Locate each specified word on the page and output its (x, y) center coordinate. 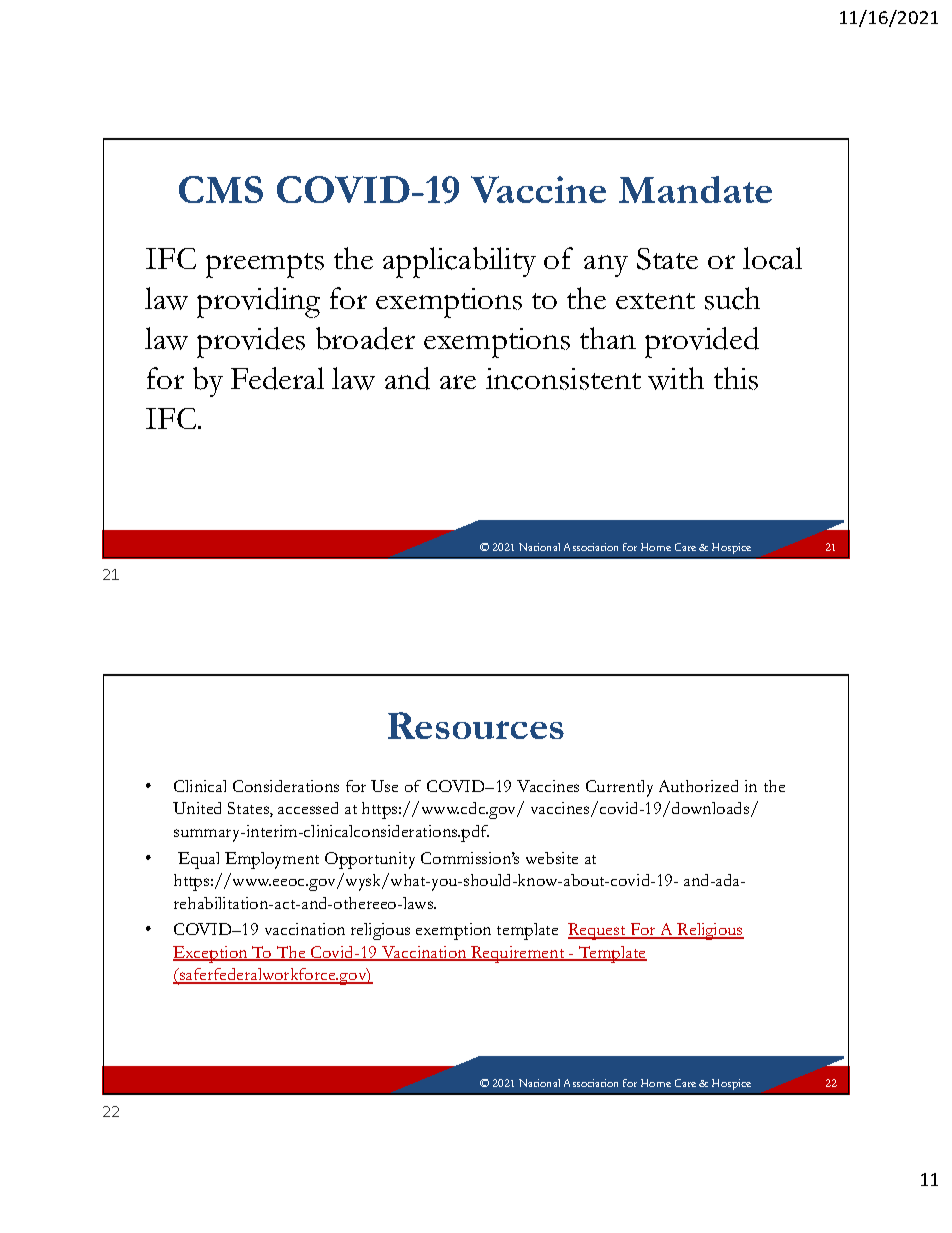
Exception (211, 954)
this (736, 378)
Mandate (695, 189)
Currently (619, 788)
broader (365, 338)
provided (702, 342)
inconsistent (563, 379)
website (552, 858)
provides (251, 342)
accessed (308, 808)
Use (384, 786)
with (676, 378)
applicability (459, 262)
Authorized (698, 786)
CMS (221, 189)
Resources (476, 725)
